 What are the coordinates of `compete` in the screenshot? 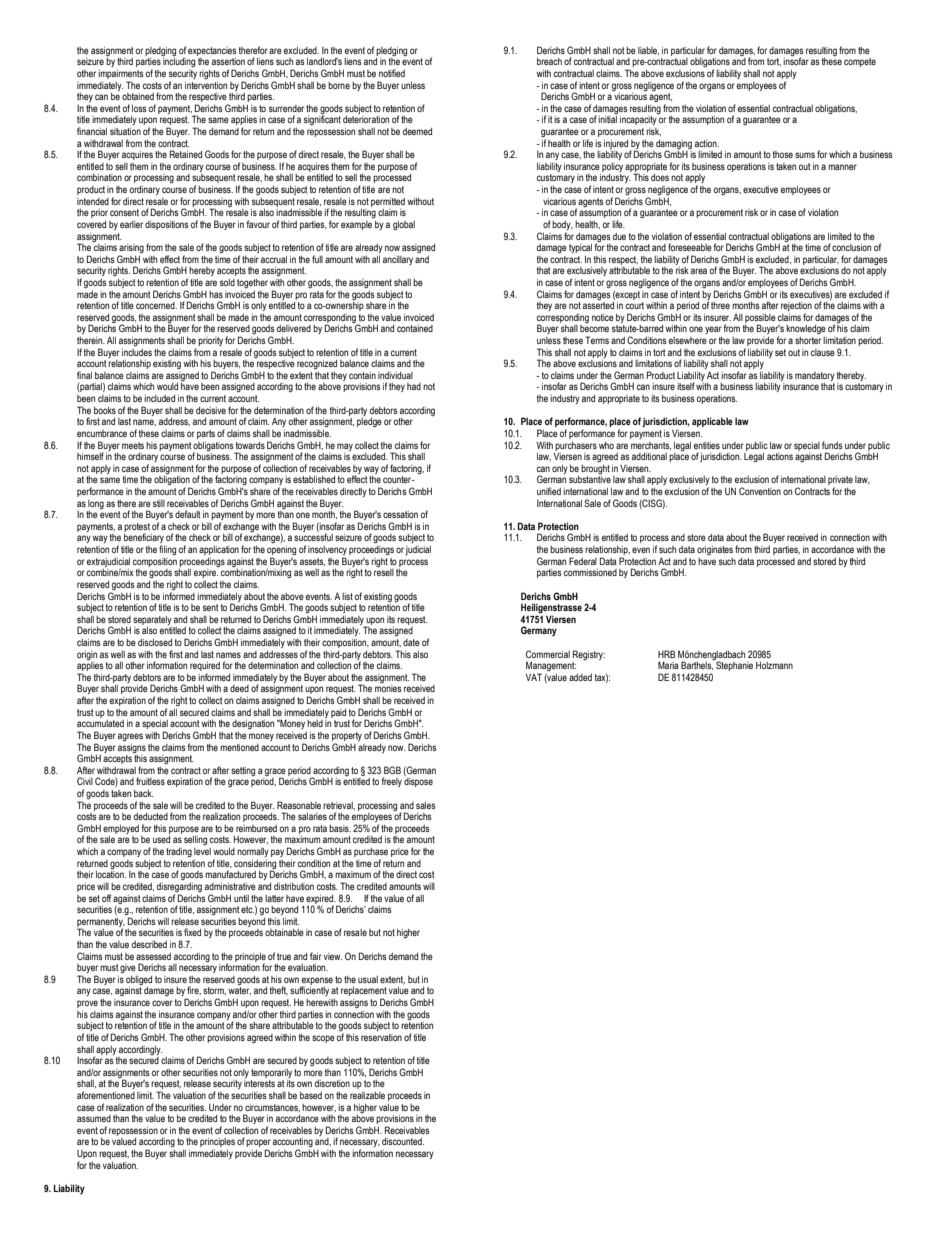 It's located at (860, 62).
